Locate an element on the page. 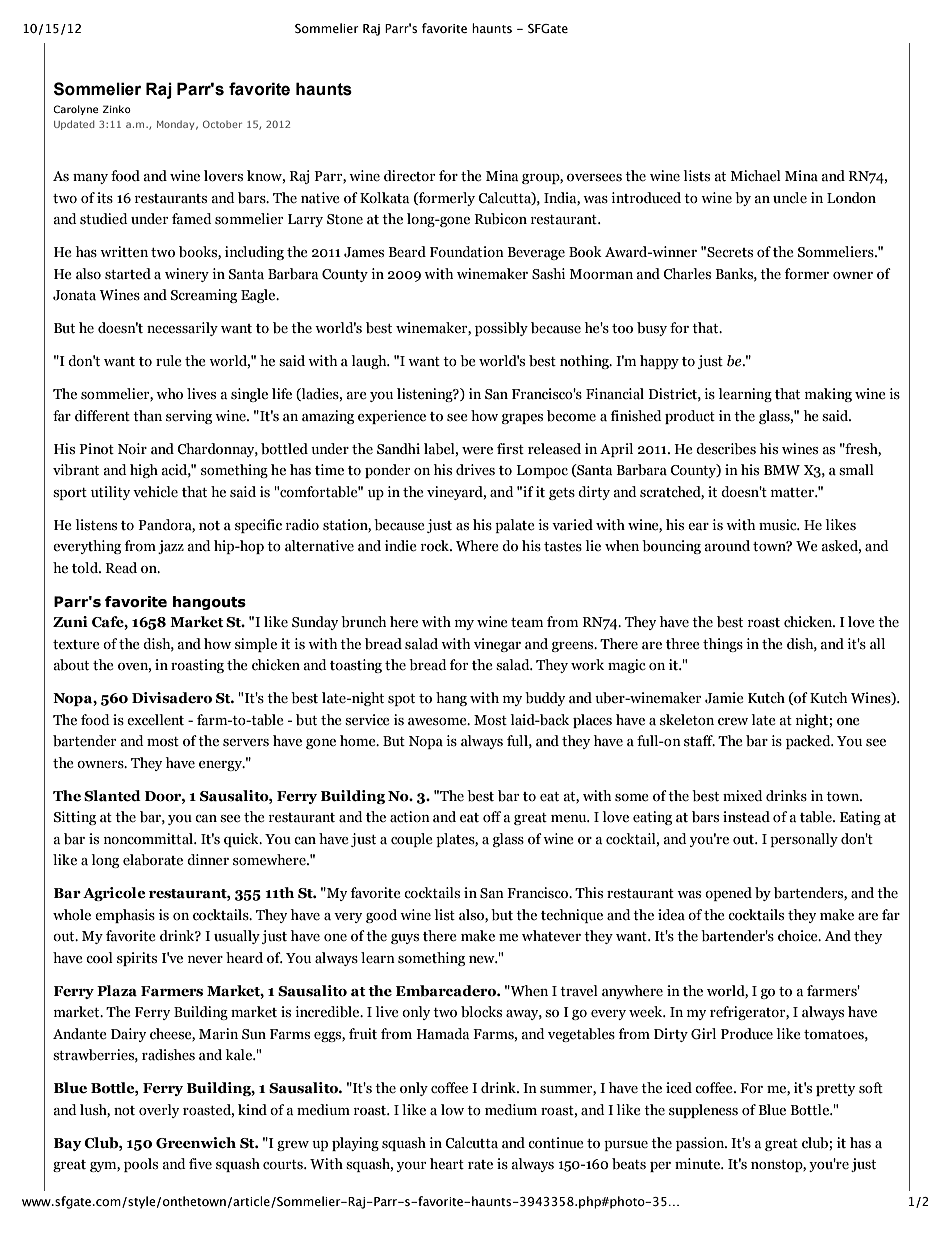 The width and height of the image is (952, 1233). director is located at coordinates (409, 176).
